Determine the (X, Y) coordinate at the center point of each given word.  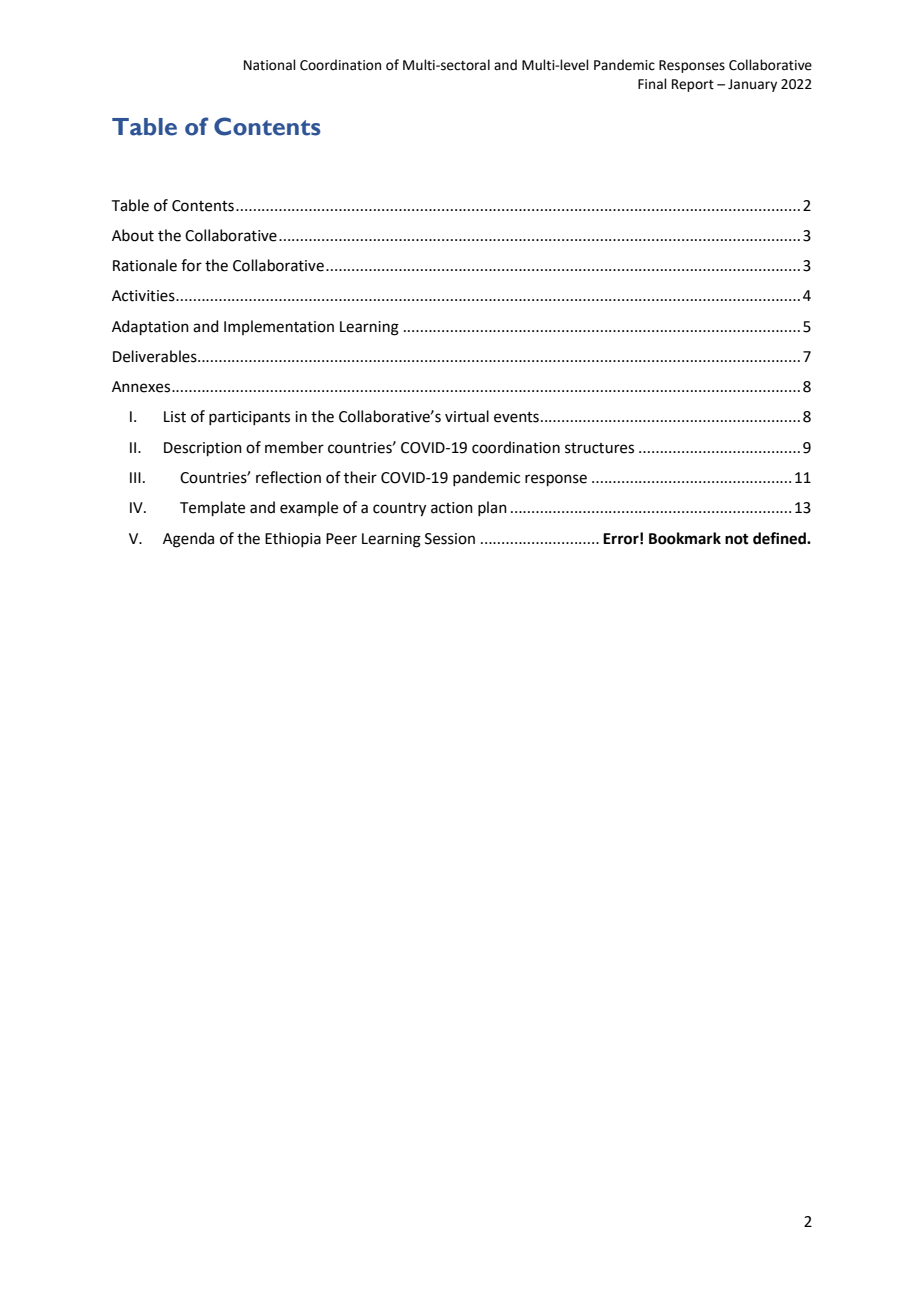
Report (693, 85)
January (752, 85)
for (191, 265)
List (175, 417)
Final (652, 84)
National (270, 65)
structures (599, 448)
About (133, 235)
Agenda (188, 540)
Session (450, 539)
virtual (467, 416)
